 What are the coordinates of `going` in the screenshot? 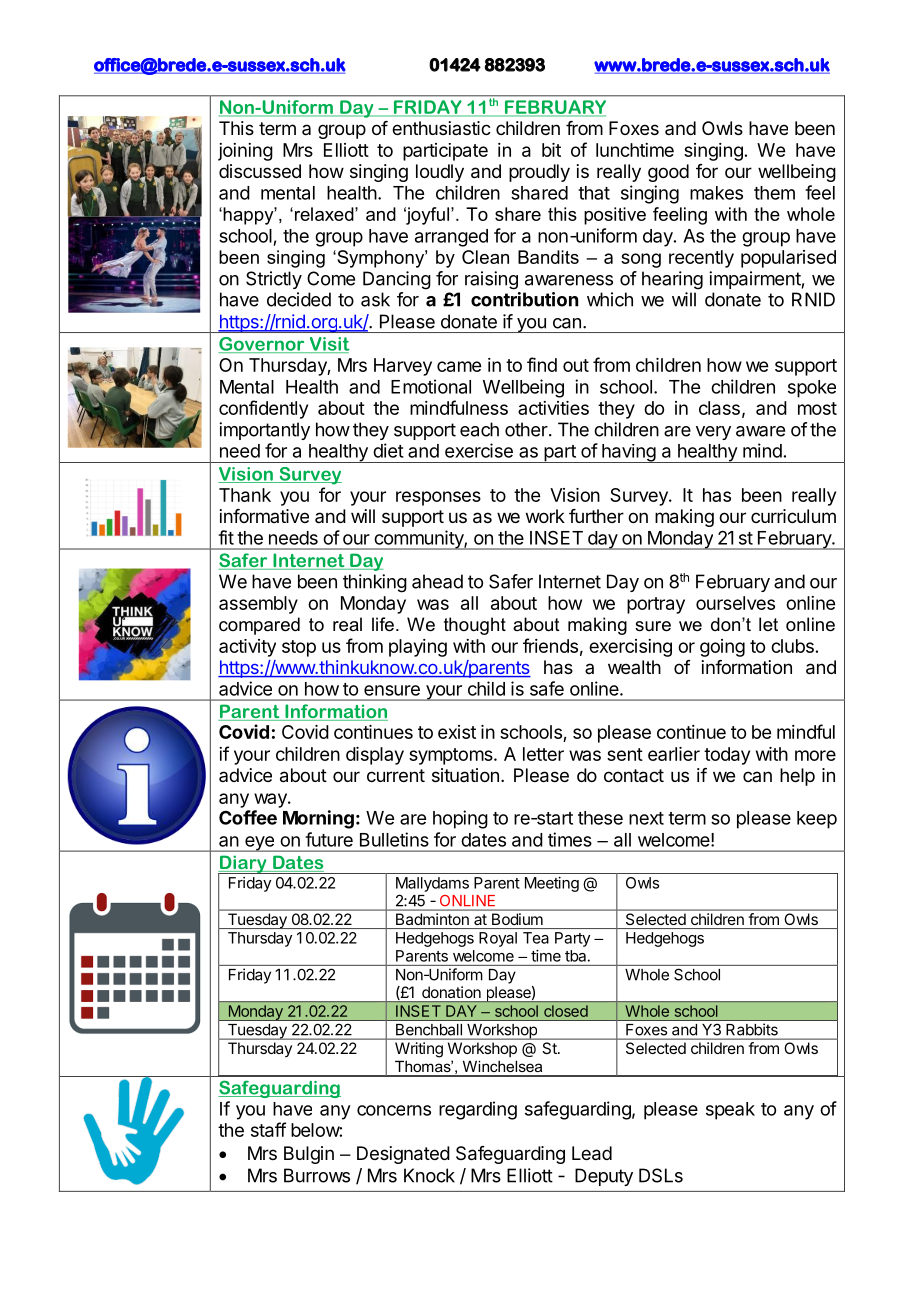 It's located at (722, 648).
